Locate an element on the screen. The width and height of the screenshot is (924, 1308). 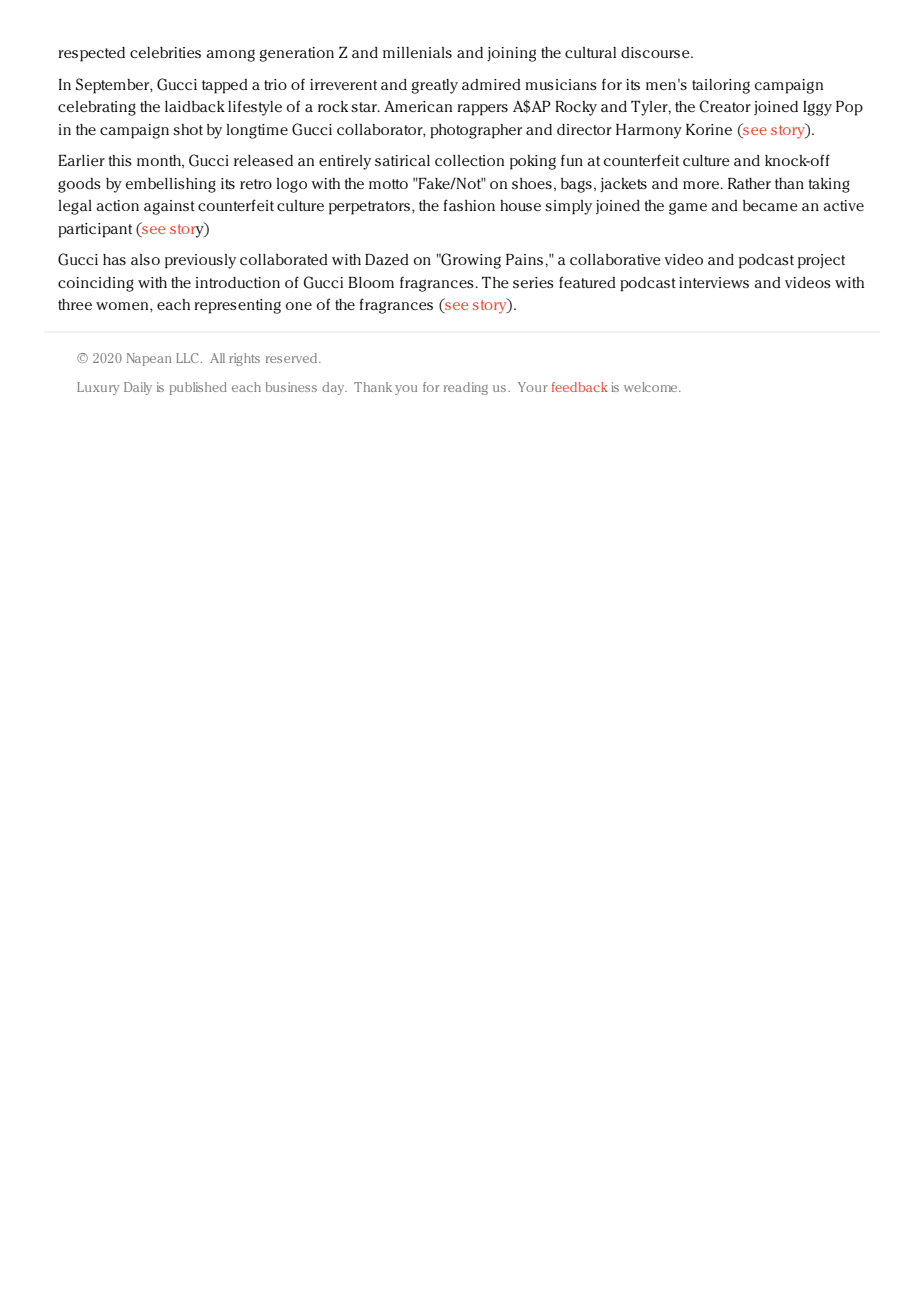
joining is located at coordinates (511, 54).
